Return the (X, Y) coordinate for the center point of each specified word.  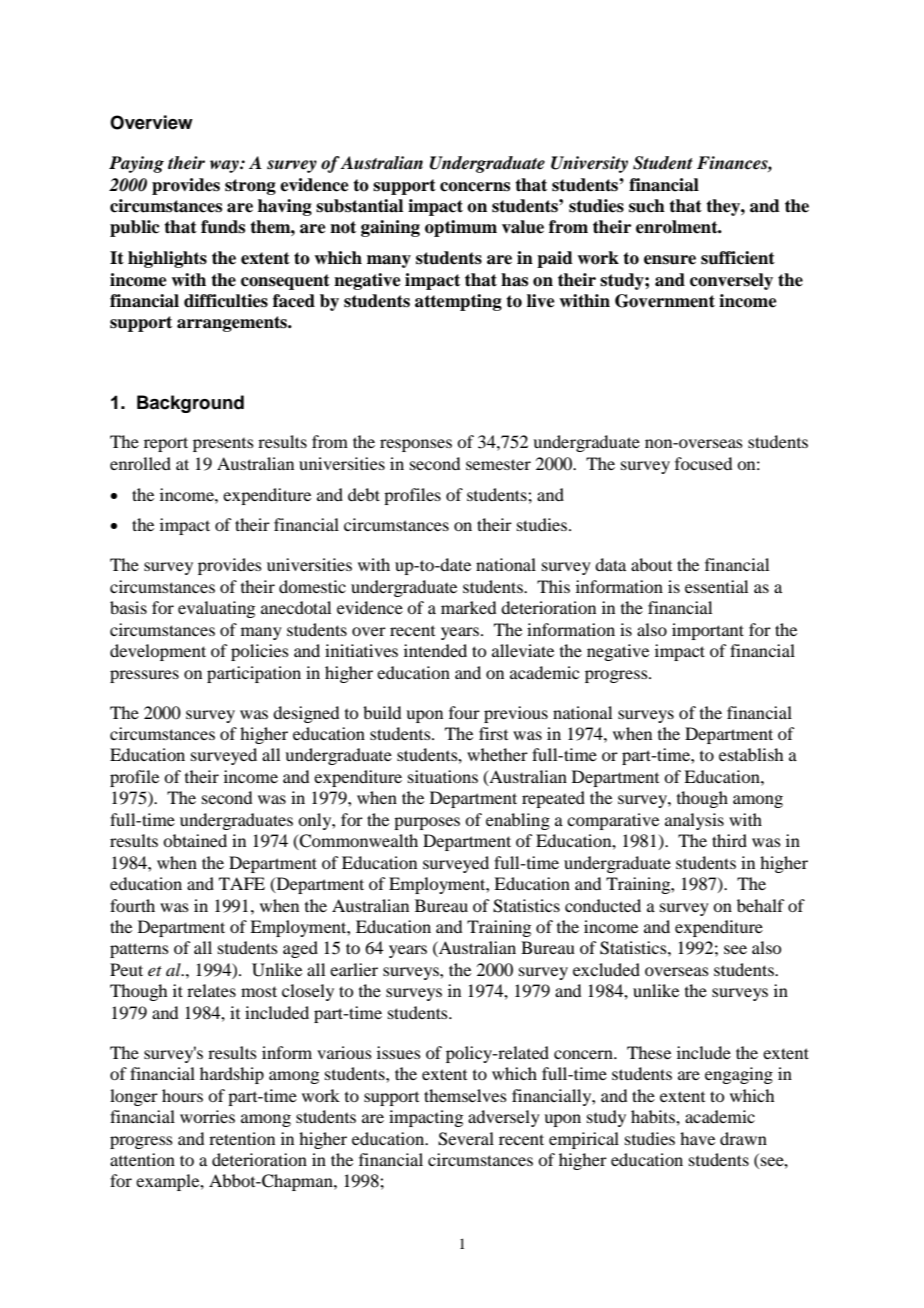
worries (207, 1116)
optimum (461, 228)
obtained (195, 840)
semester (498, 464)
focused (703, 463)
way (225, 166)
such (647, 206)
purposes (427, 823)
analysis (694, 821)
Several (466, 1139)
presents (223, 445)
